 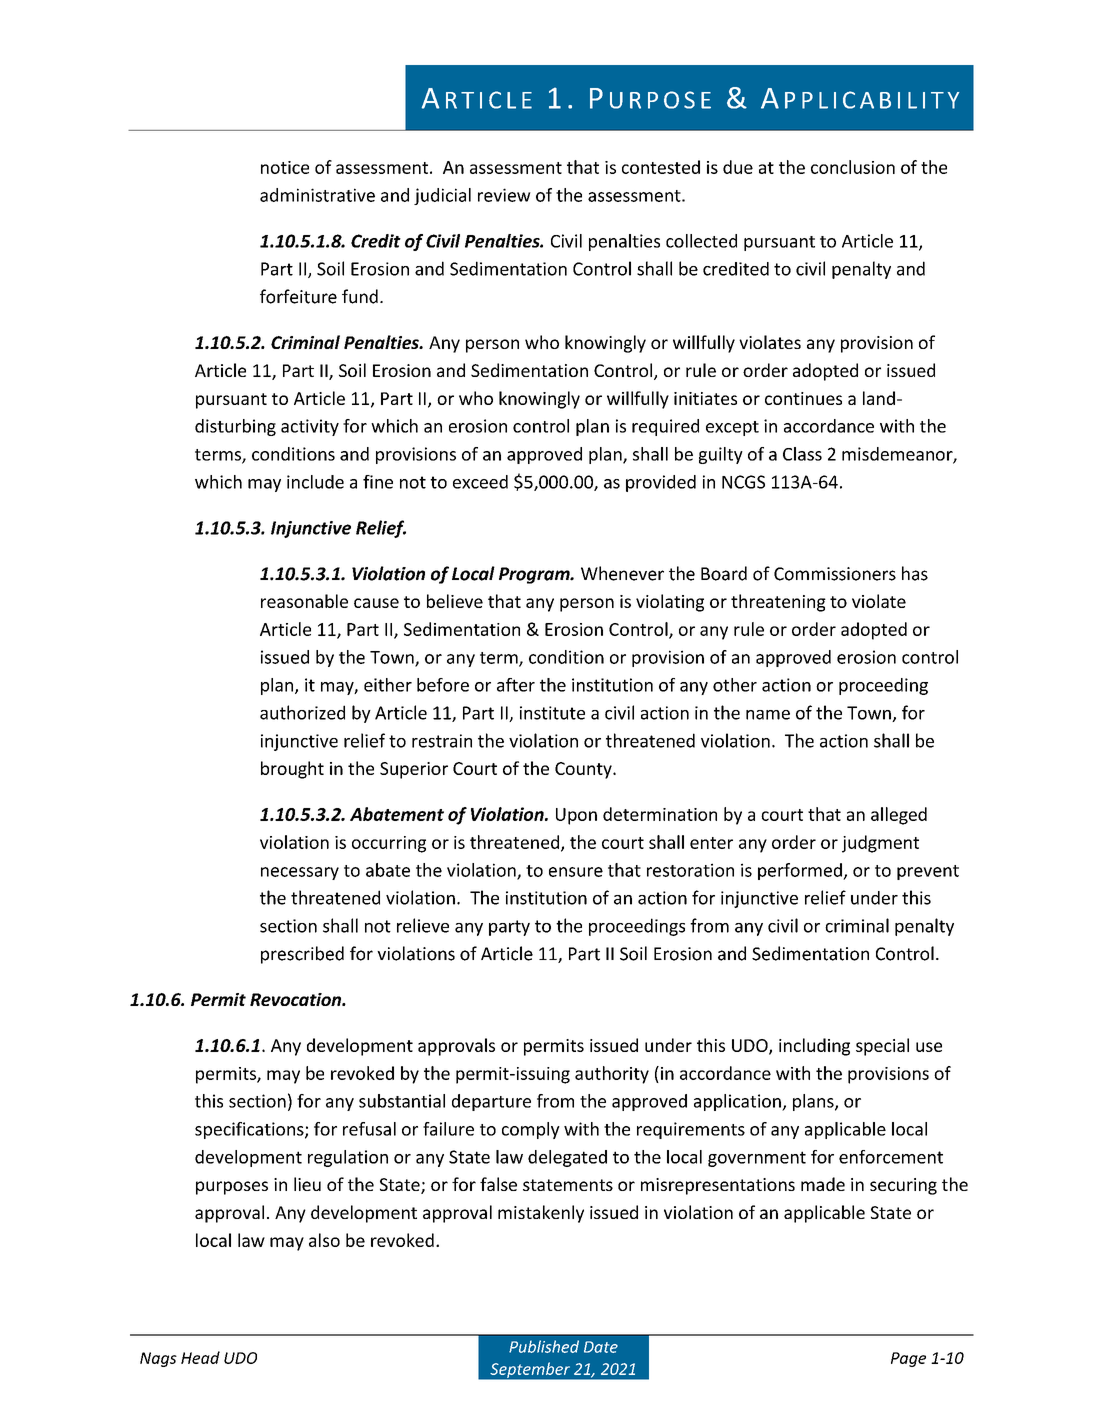 I want to click on Head, so click(x=200, y=1357).
